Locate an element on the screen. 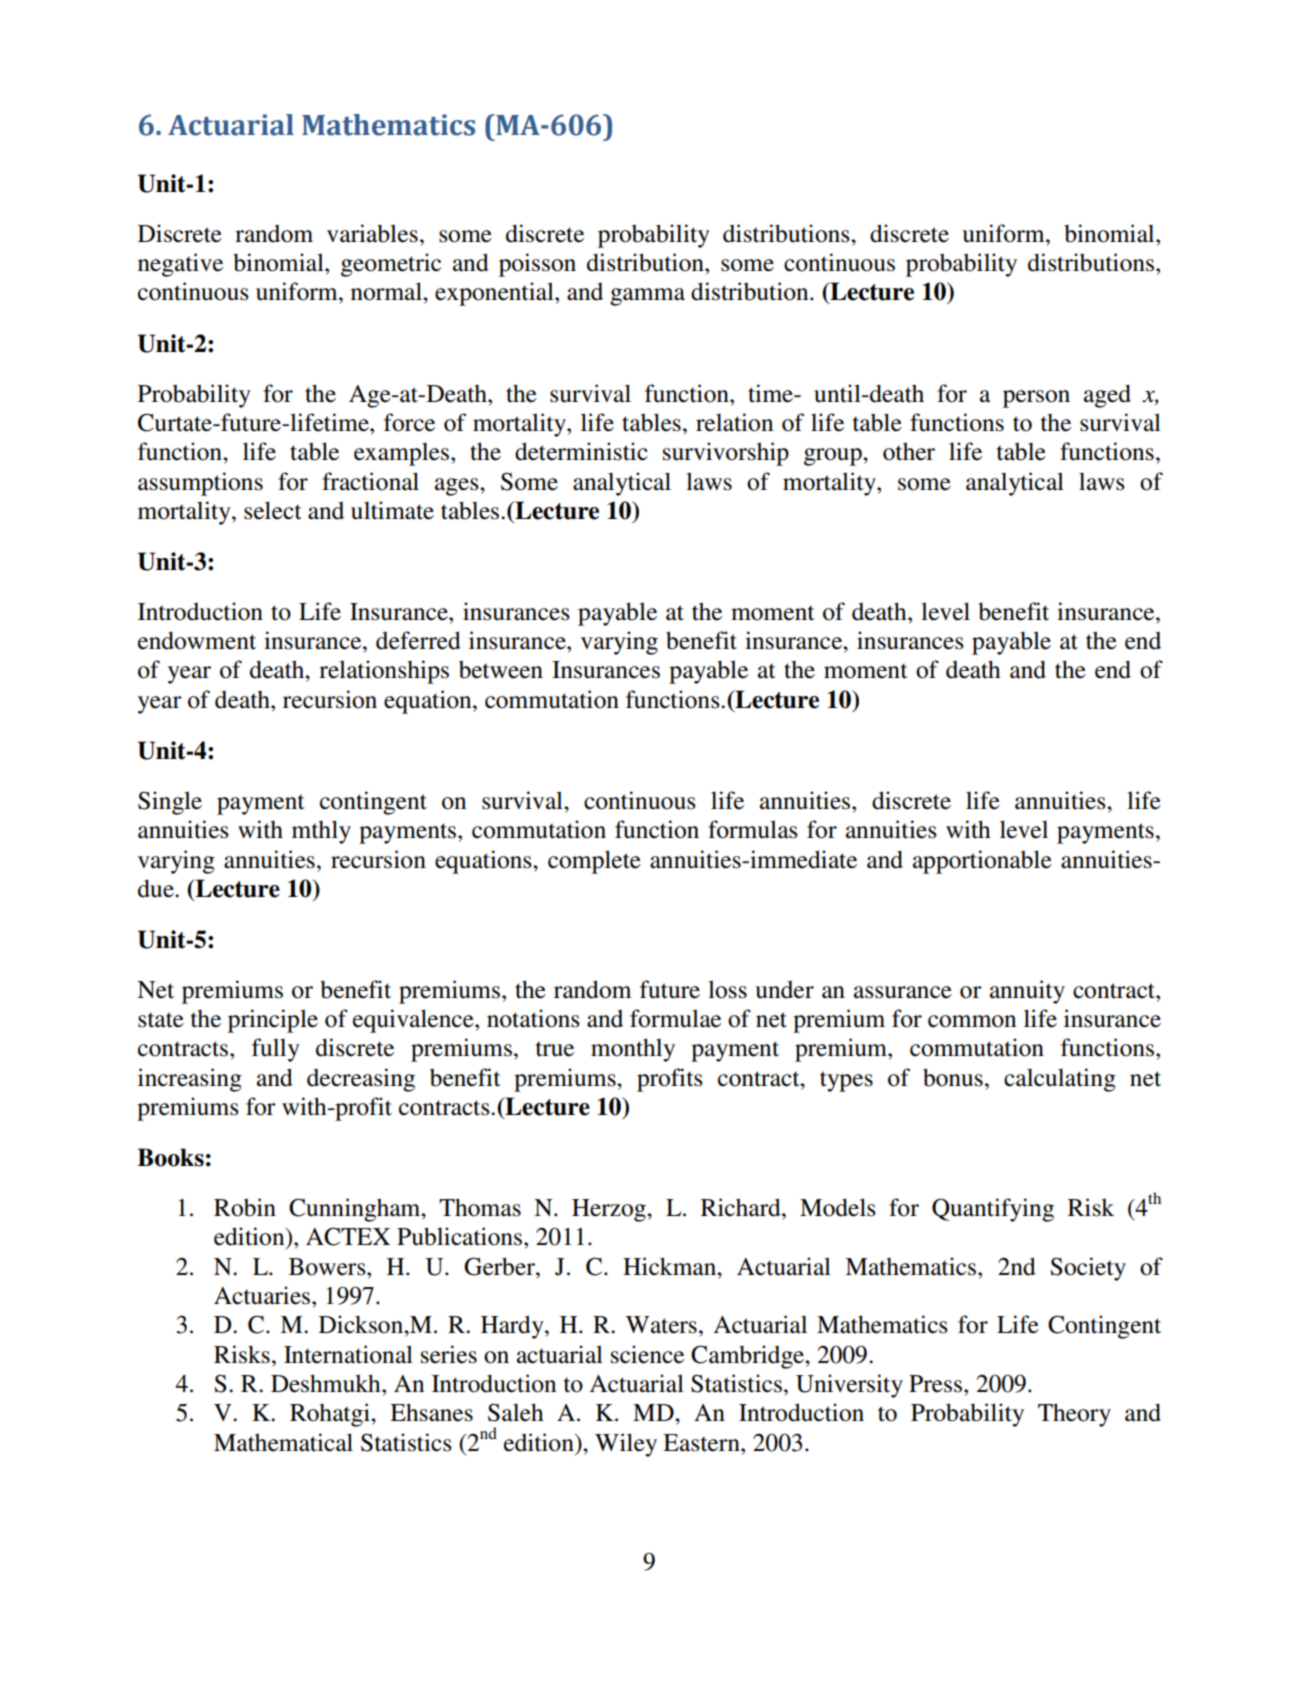 The width and height of the screenshot is (1299, 1682). Wiley is located at coordinates (626, 1445).
